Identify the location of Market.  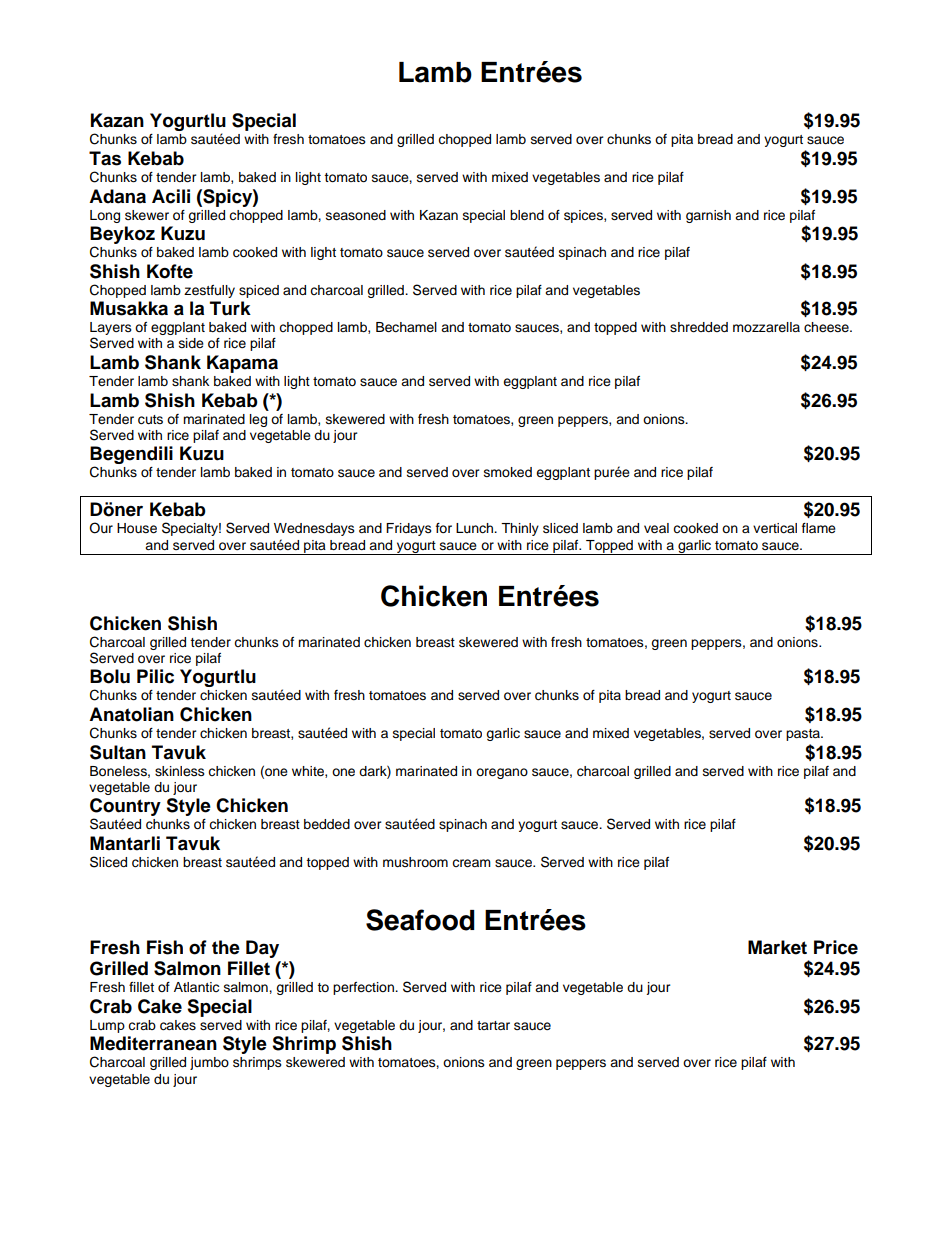
(777, 947).
